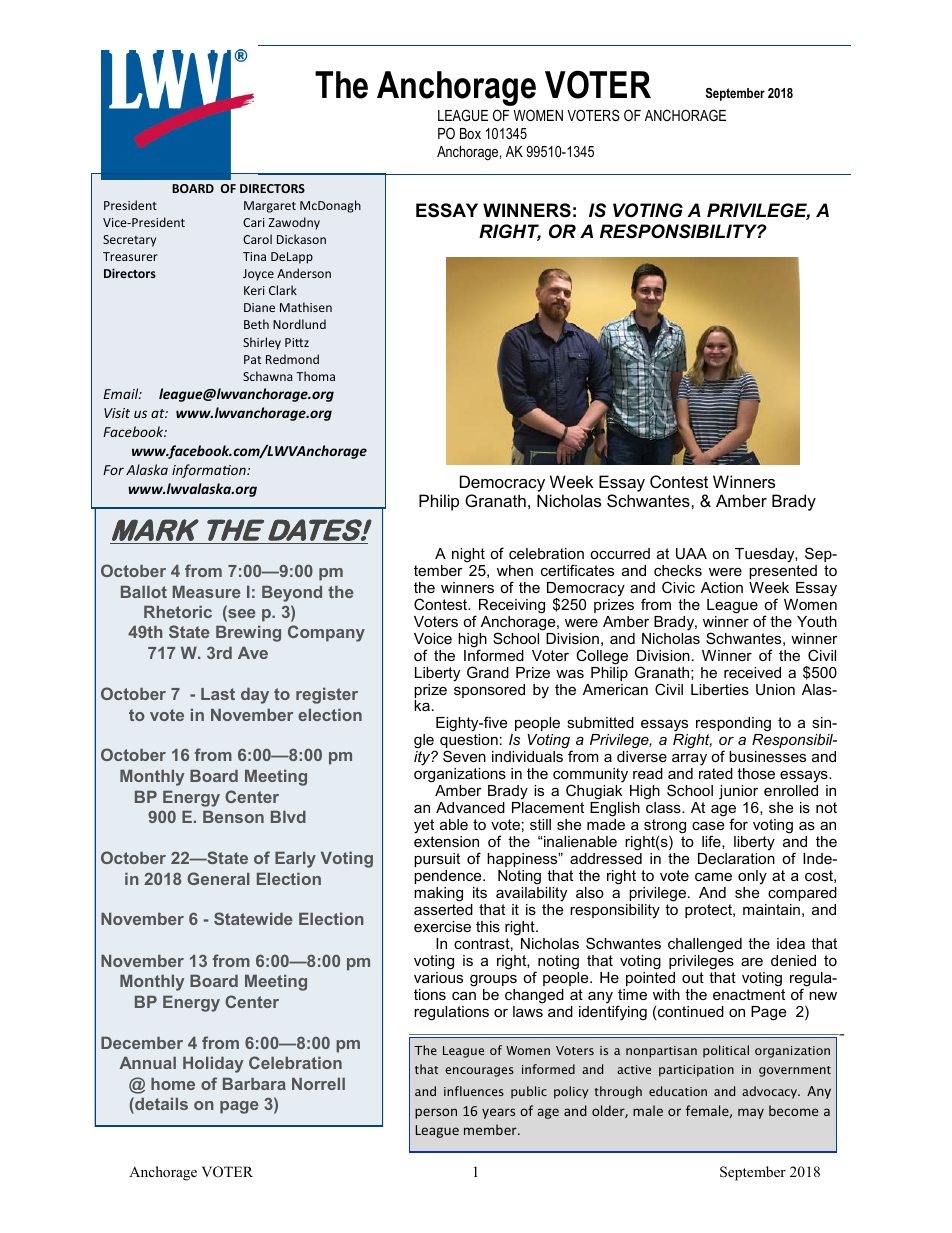  I want to click on influences, so click(474, 1091).
